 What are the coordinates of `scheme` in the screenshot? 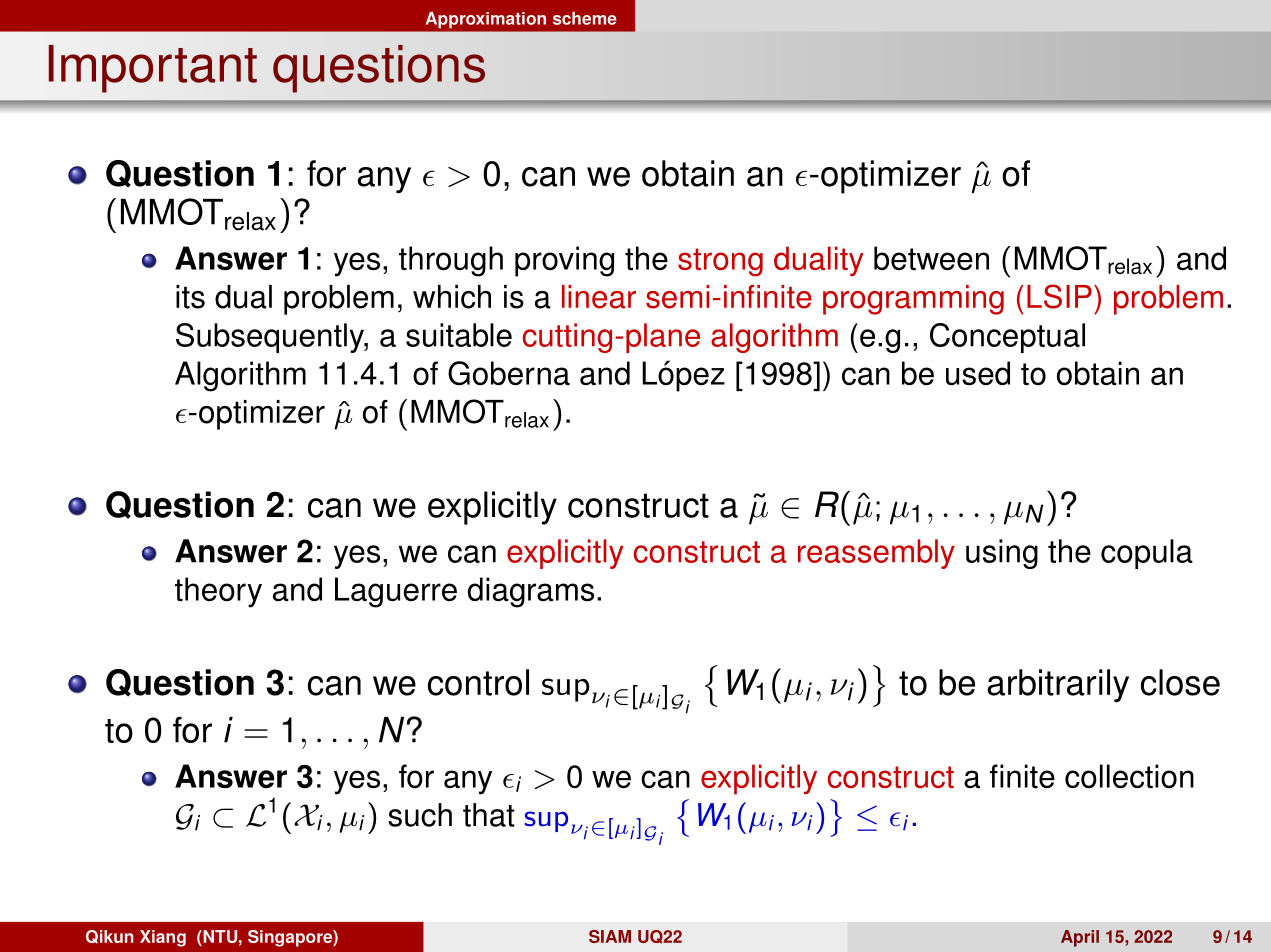 It's located at (585, 18).
